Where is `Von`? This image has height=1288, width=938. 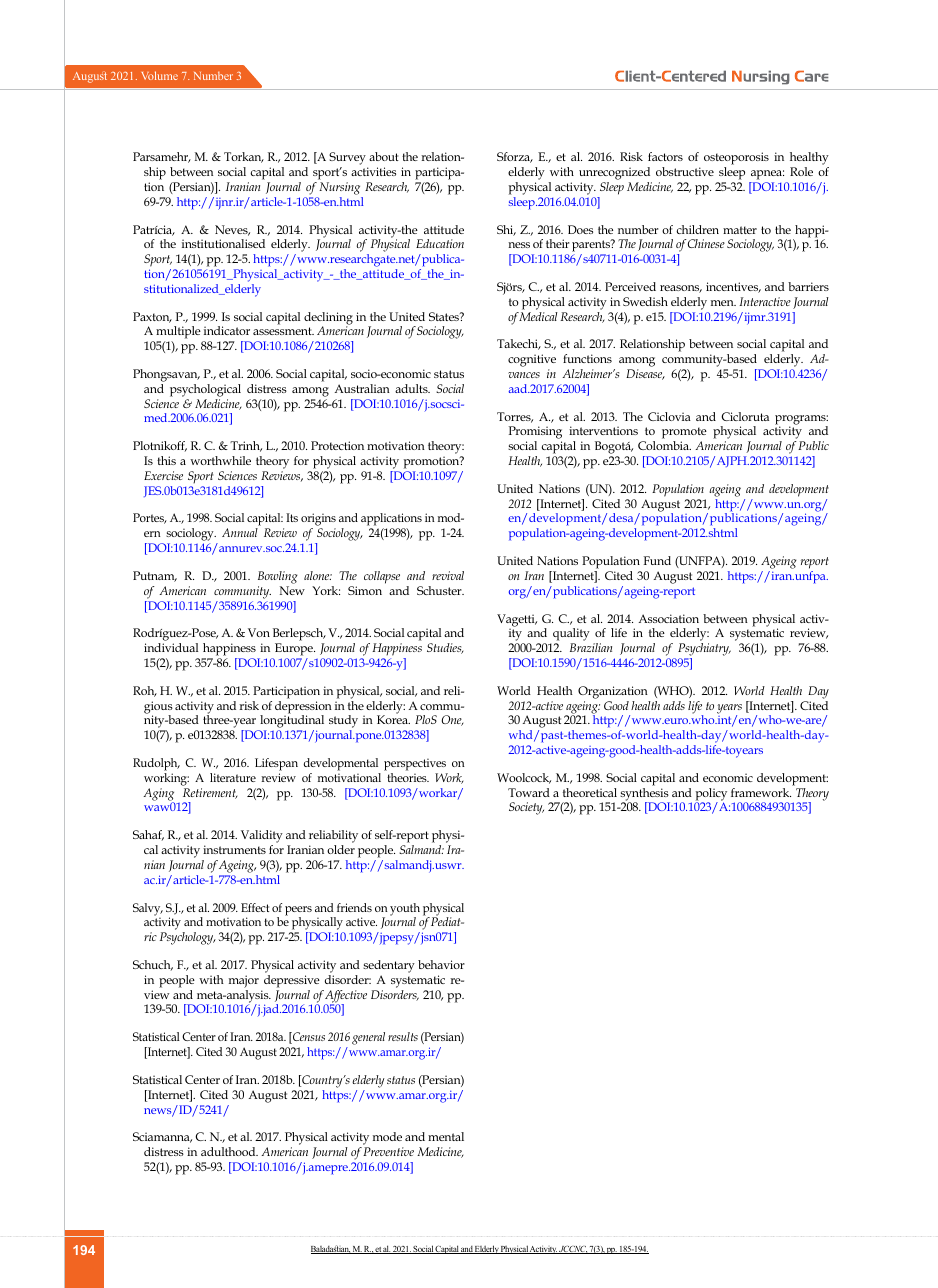
Von is located at coordinates (259, 632).
